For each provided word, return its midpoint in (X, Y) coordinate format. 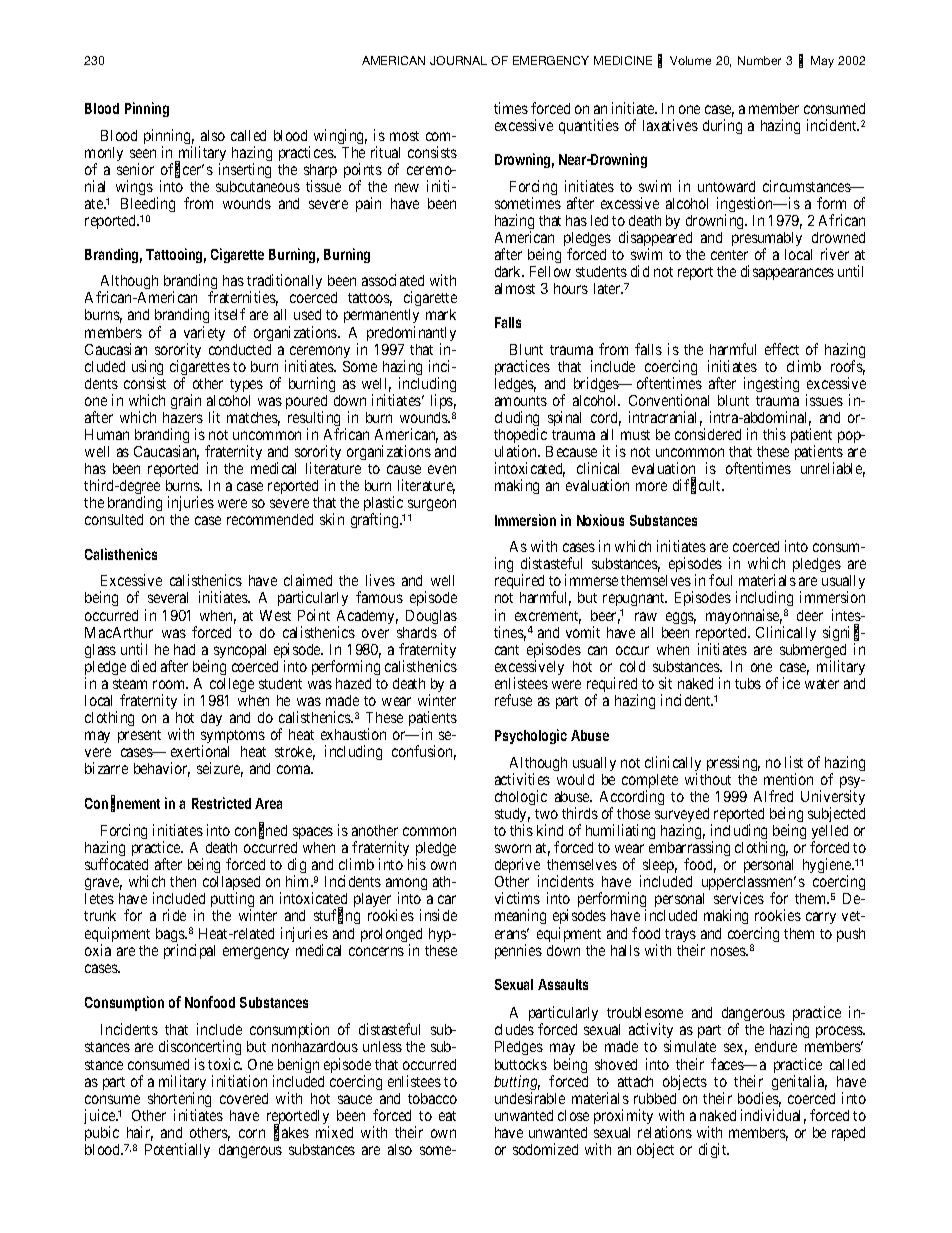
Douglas (431, 618)
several (168, 597)
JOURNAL (458, 60)
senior (135, 169)
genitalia (799, 1082)
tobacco (432, 1098)
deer (810, 615)
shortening (179, 1101)
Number (759, 60)
